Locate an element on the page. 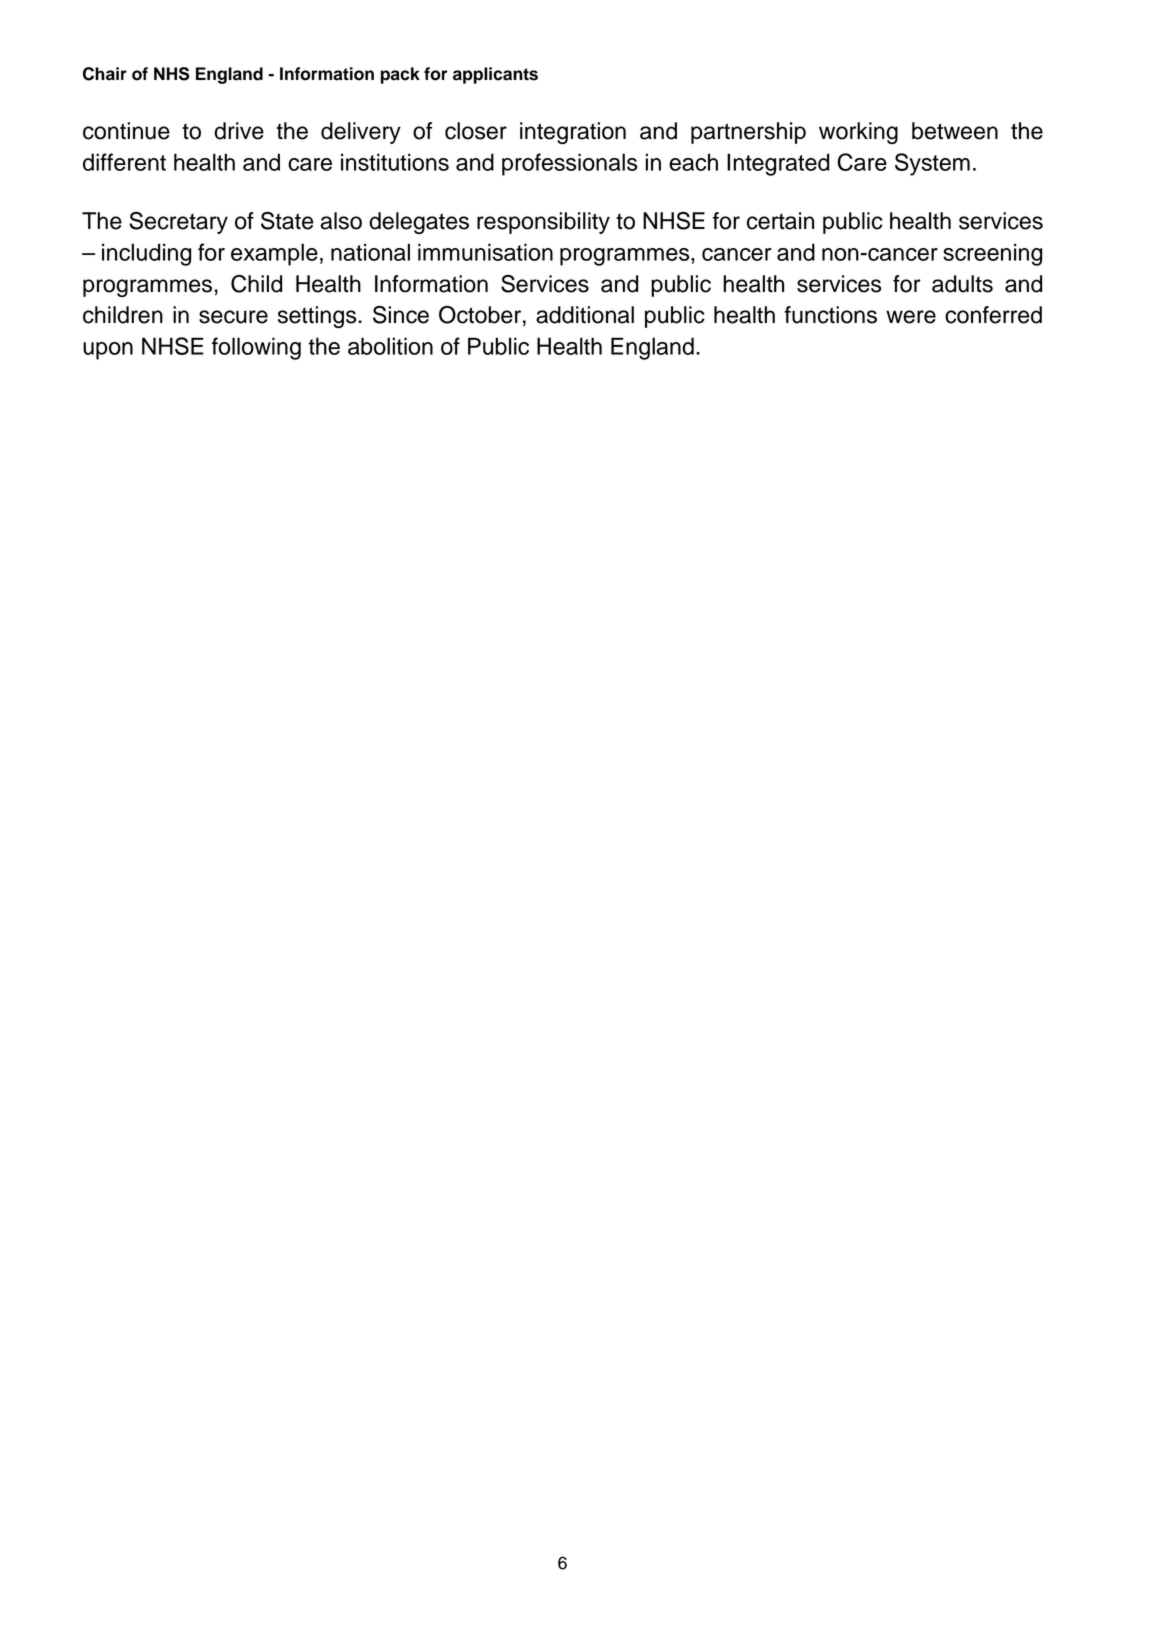 The image size is (1153, 1630). certain is located at coordinates (780, 221).
